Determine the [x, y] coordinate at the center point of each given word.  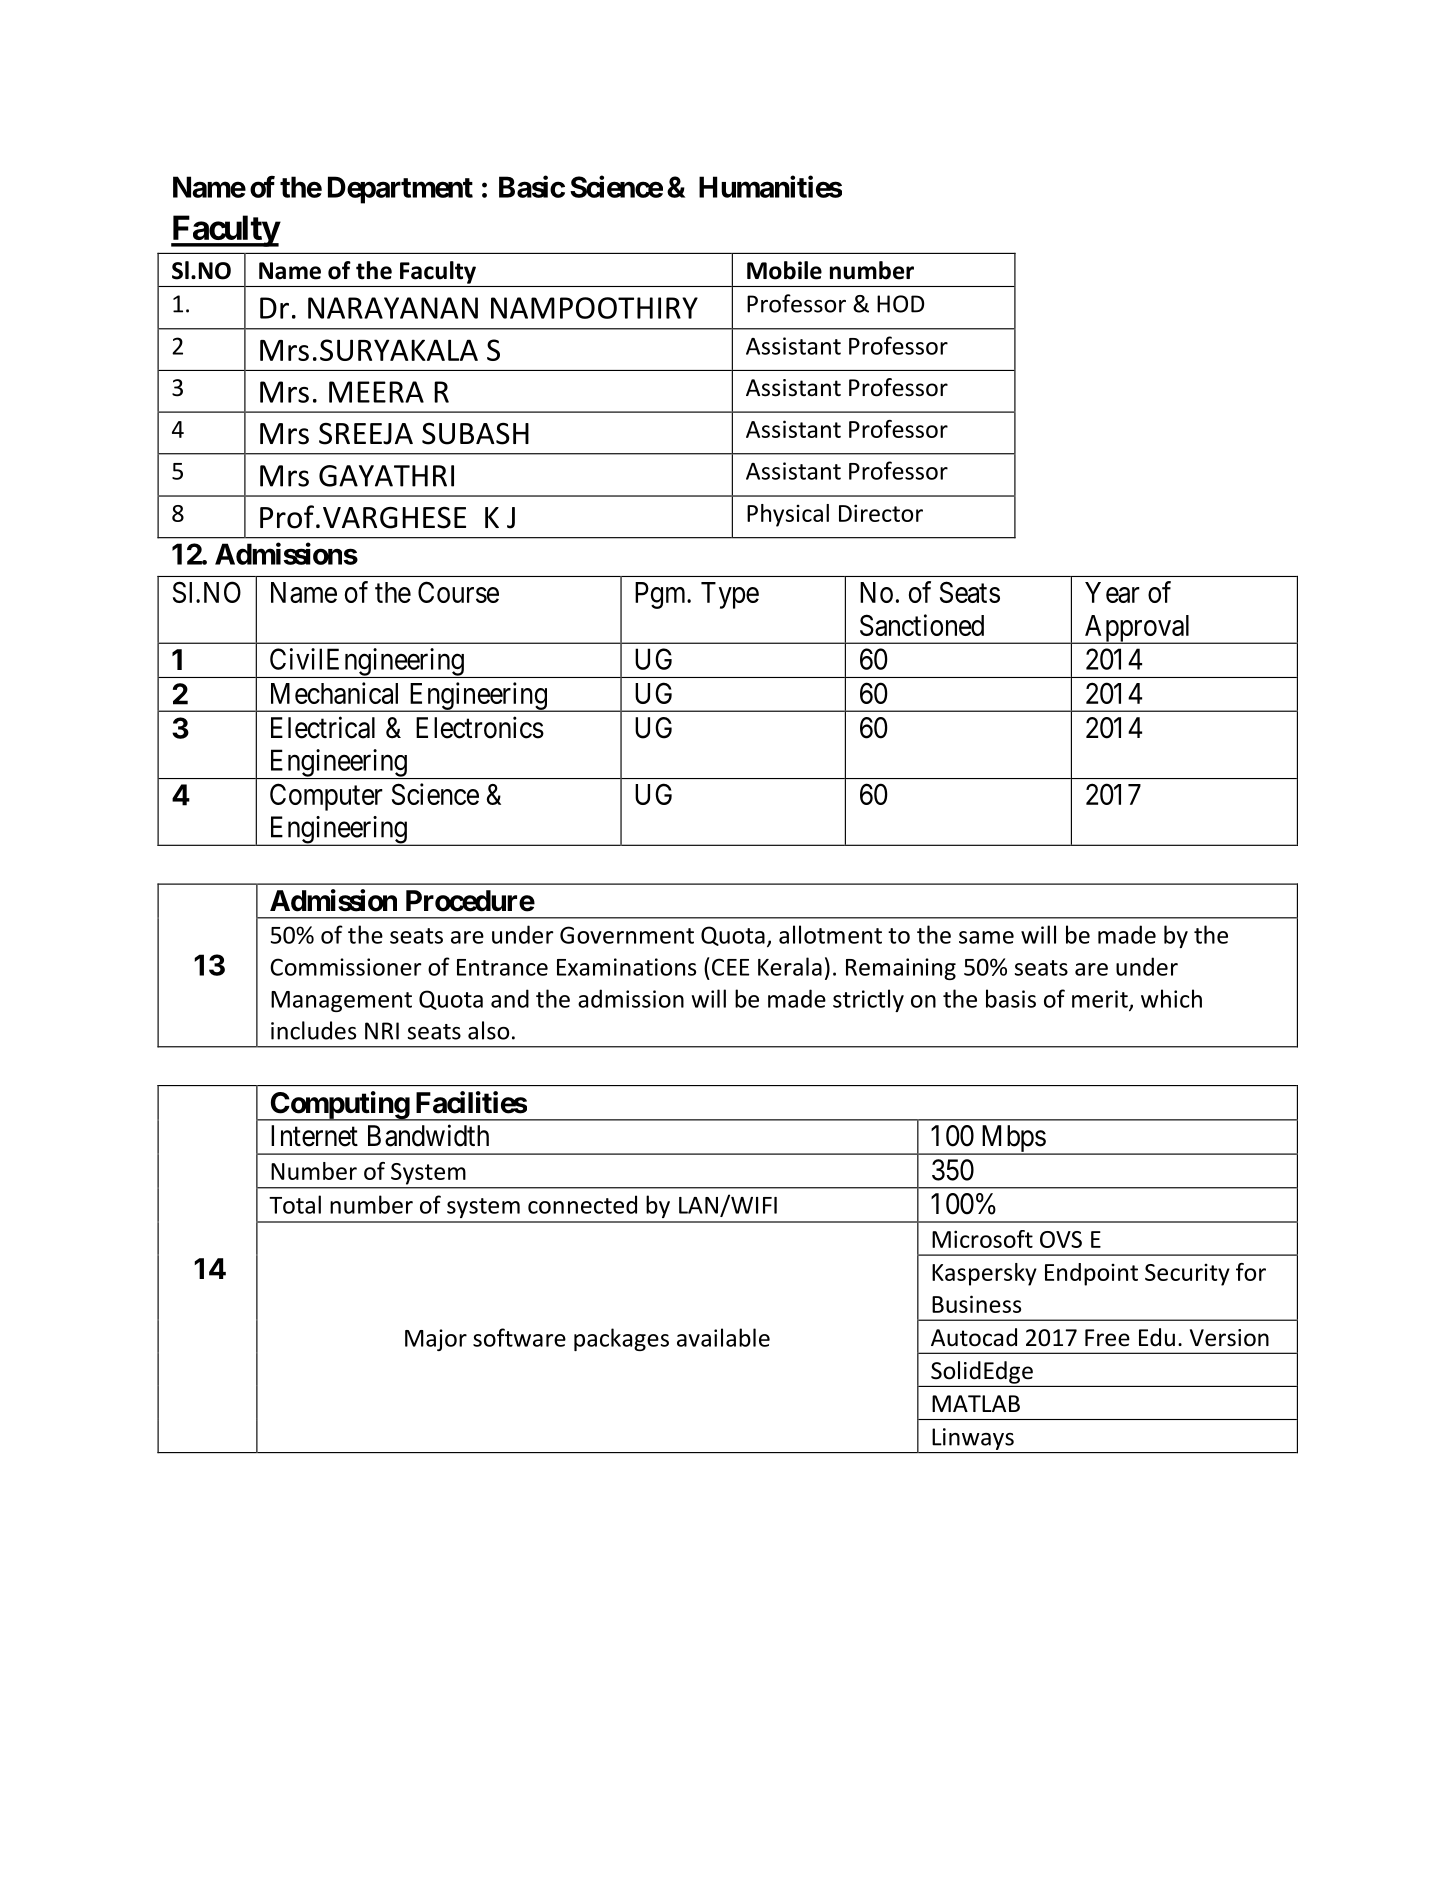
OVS [1061, 1239]
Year [1112, 592]
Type [730, 595]
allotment [830, 934]
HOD [900, 304]
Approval [1138, 629]
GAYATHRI [386, 476]
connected [582, 1204]
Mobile [784, 270]
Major [436, 1340]
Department [400, 190]
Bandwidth [428, 1135]
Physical [788, 515]
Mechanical [334, 693]
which [1171, 998]
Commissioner [346, 967]
